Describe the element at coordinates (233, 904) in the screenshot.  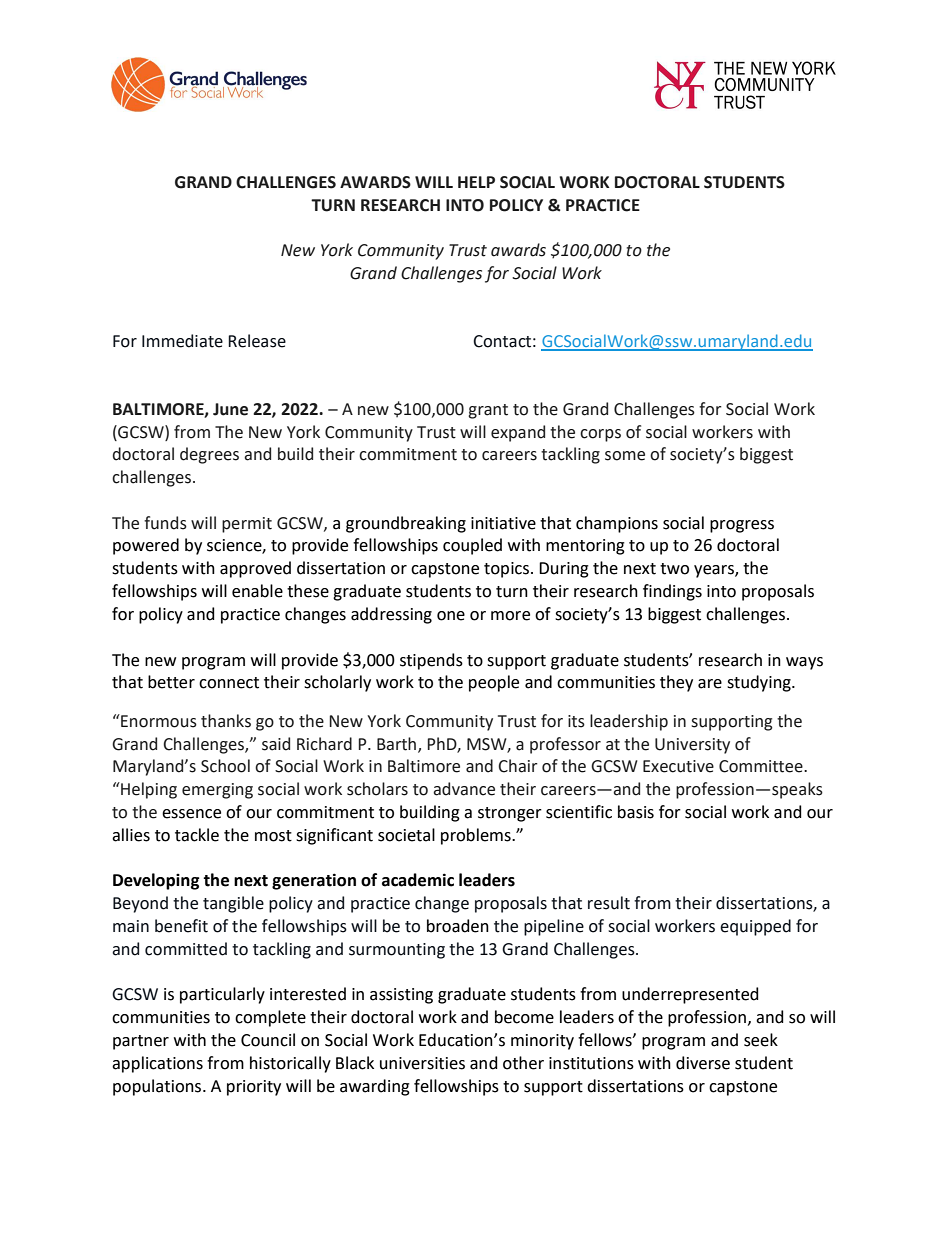
I see `tangible` at that location.
